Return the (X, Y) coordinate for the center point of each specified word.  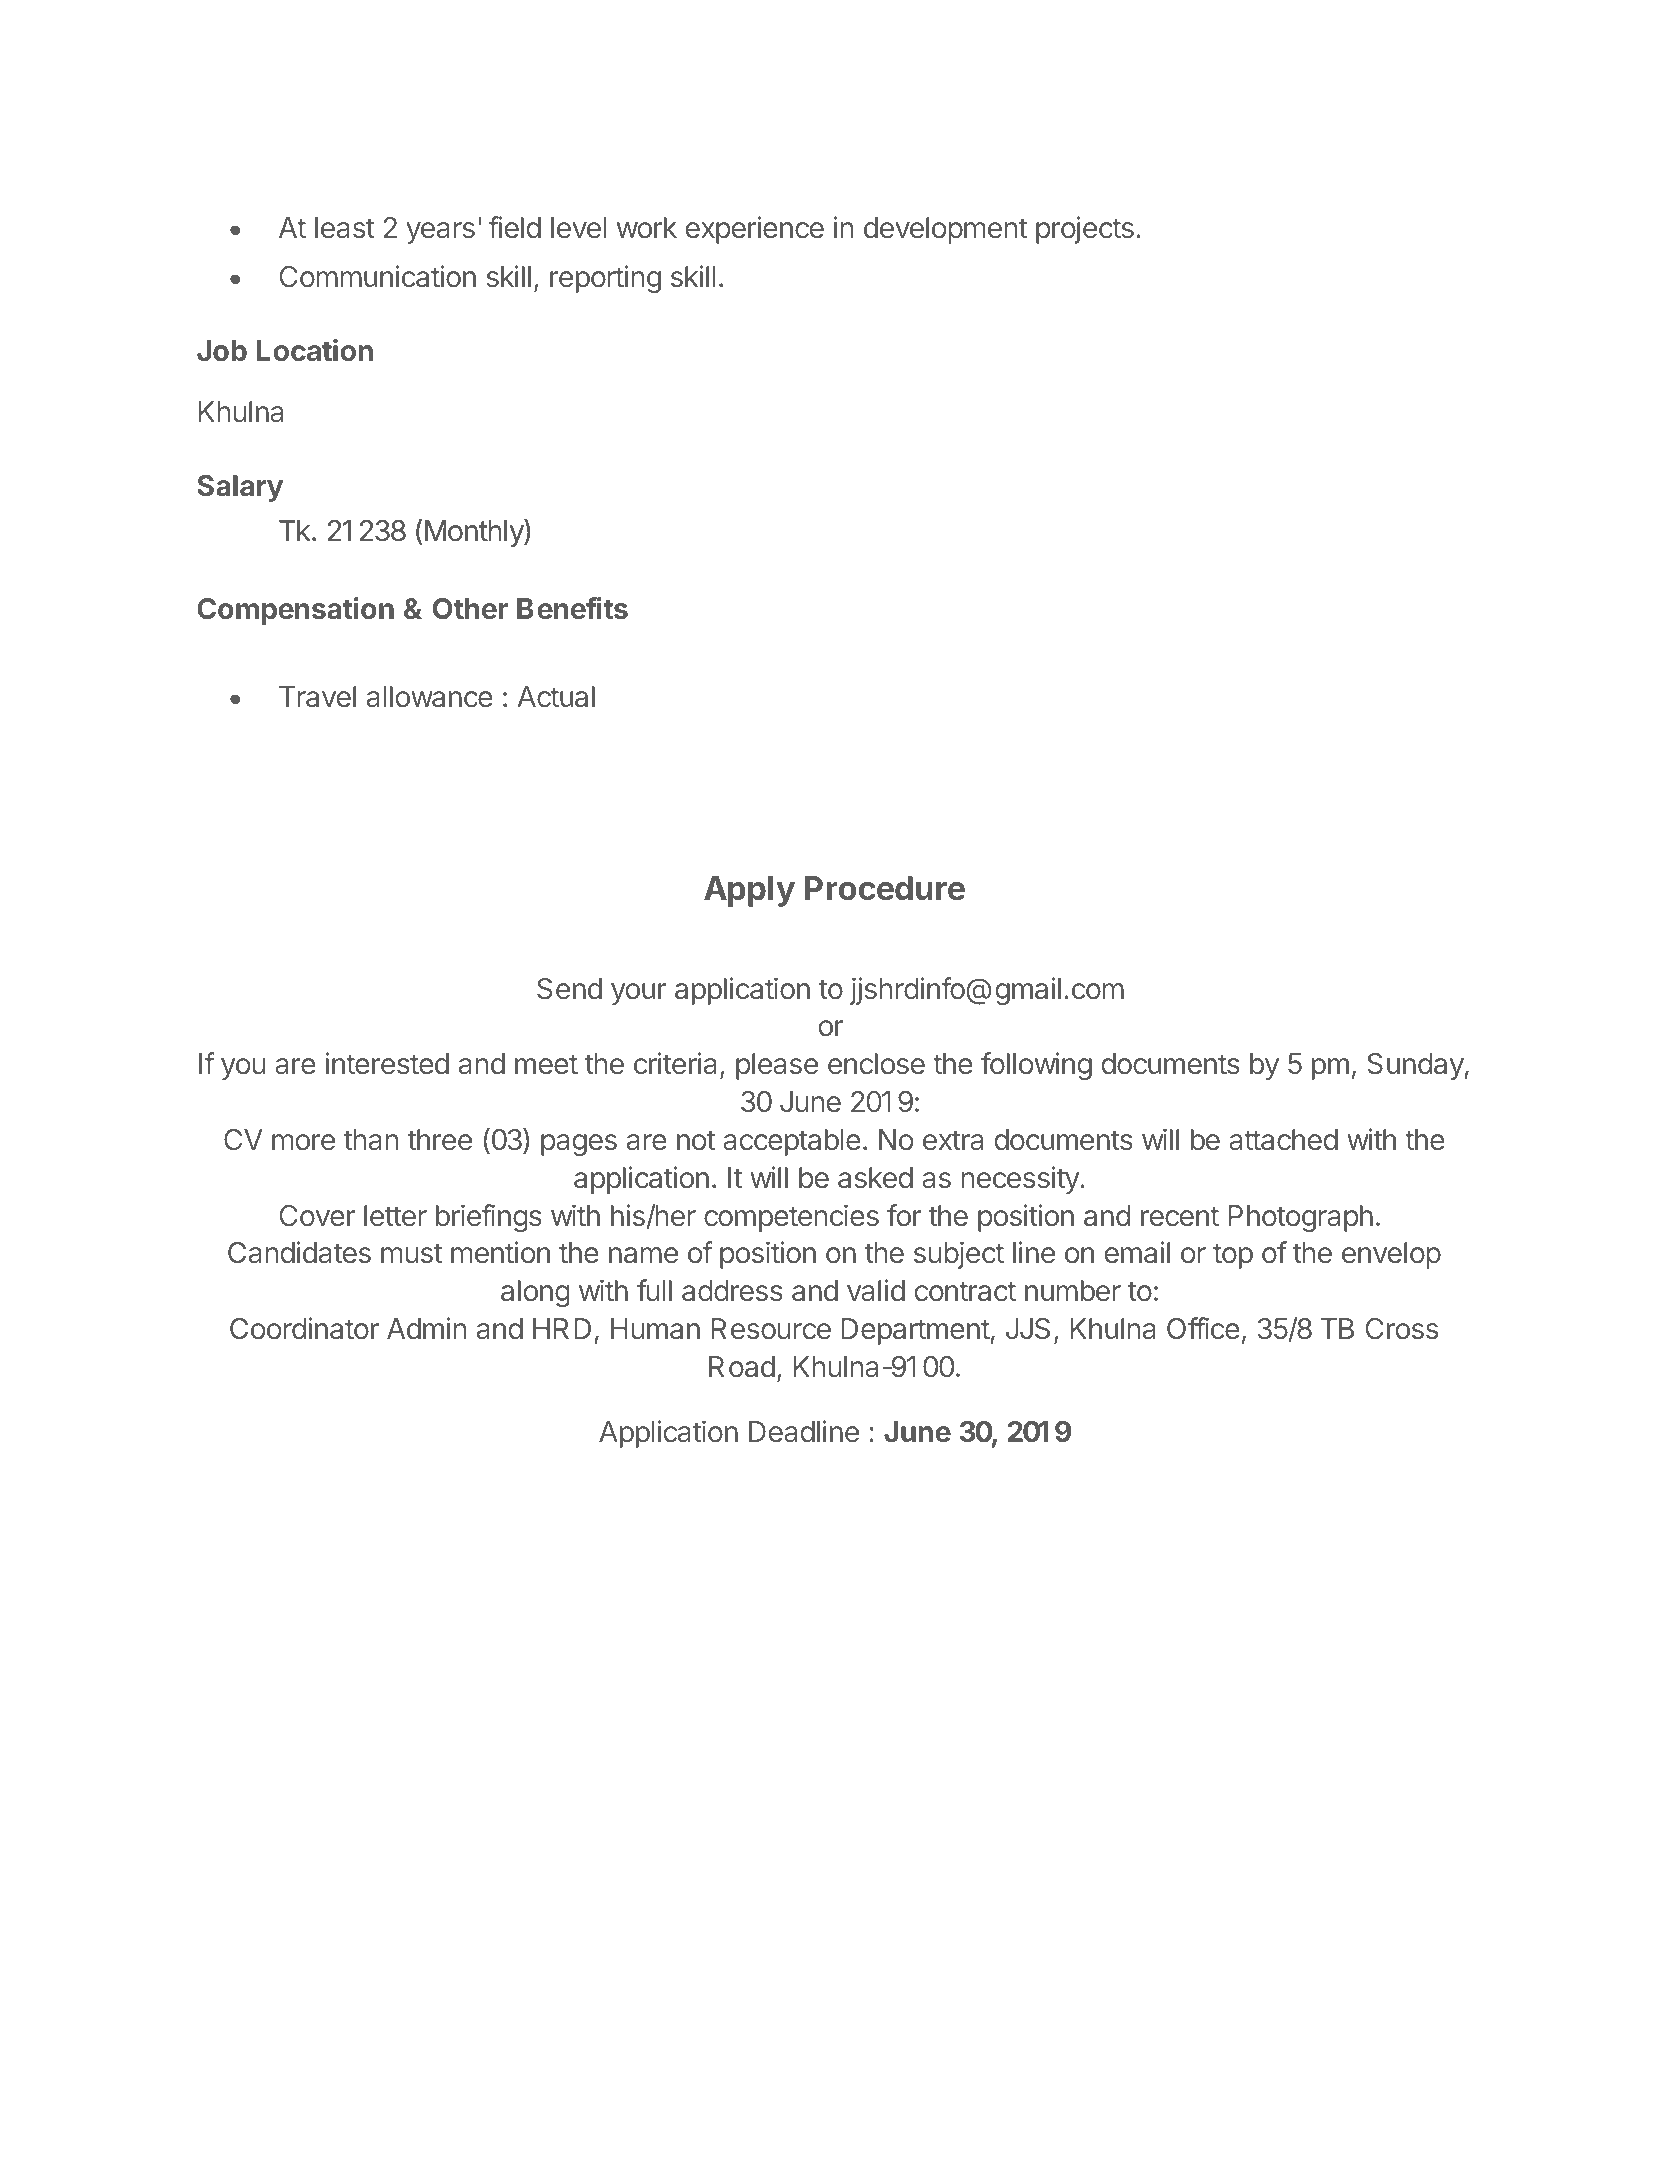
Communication (378, 276)
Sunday (1416, 1066)
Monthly (475, 533)
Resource (771, 1329)
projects (1085, 230)
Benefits (572, 608)
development (945, 230)
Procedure (885, 888)
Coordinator (304, 1328)
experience (755, 230)
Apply (749, 891)
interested (387, 1063)
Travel (317, 697)
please (777, 1066)
